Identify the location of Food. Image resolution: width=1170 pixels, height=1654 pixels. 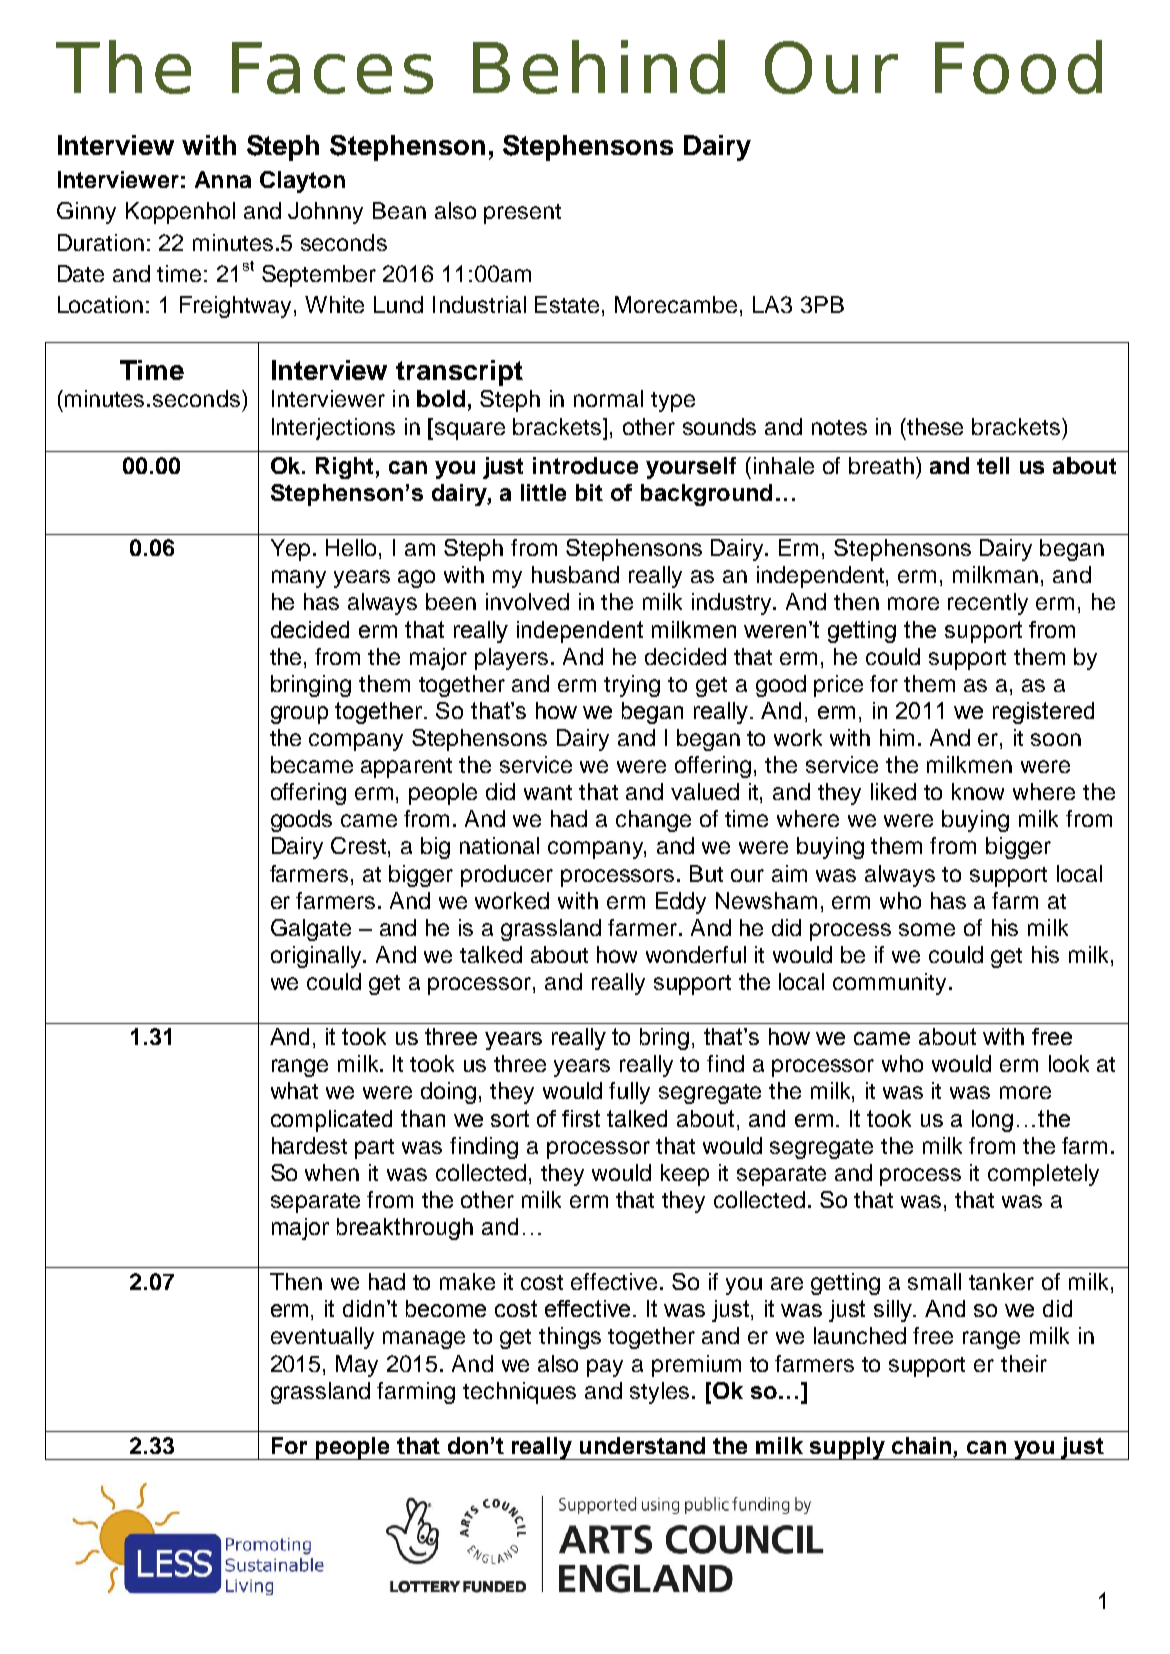
(1018, 67).
